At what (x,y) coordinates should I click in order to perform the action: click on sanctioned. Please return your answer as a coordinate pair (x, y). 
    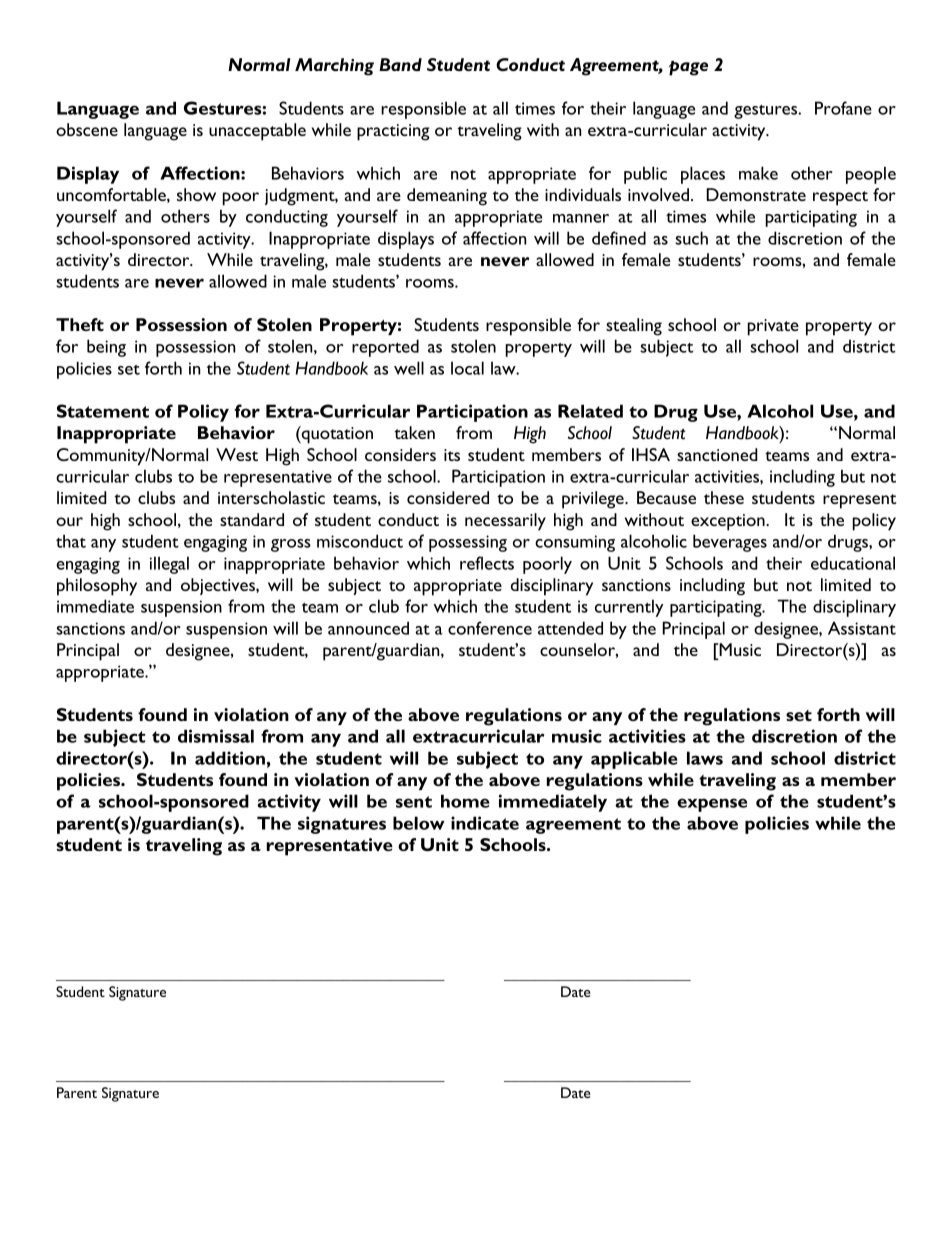
    Looking at the image, I should click on (717, 454).
